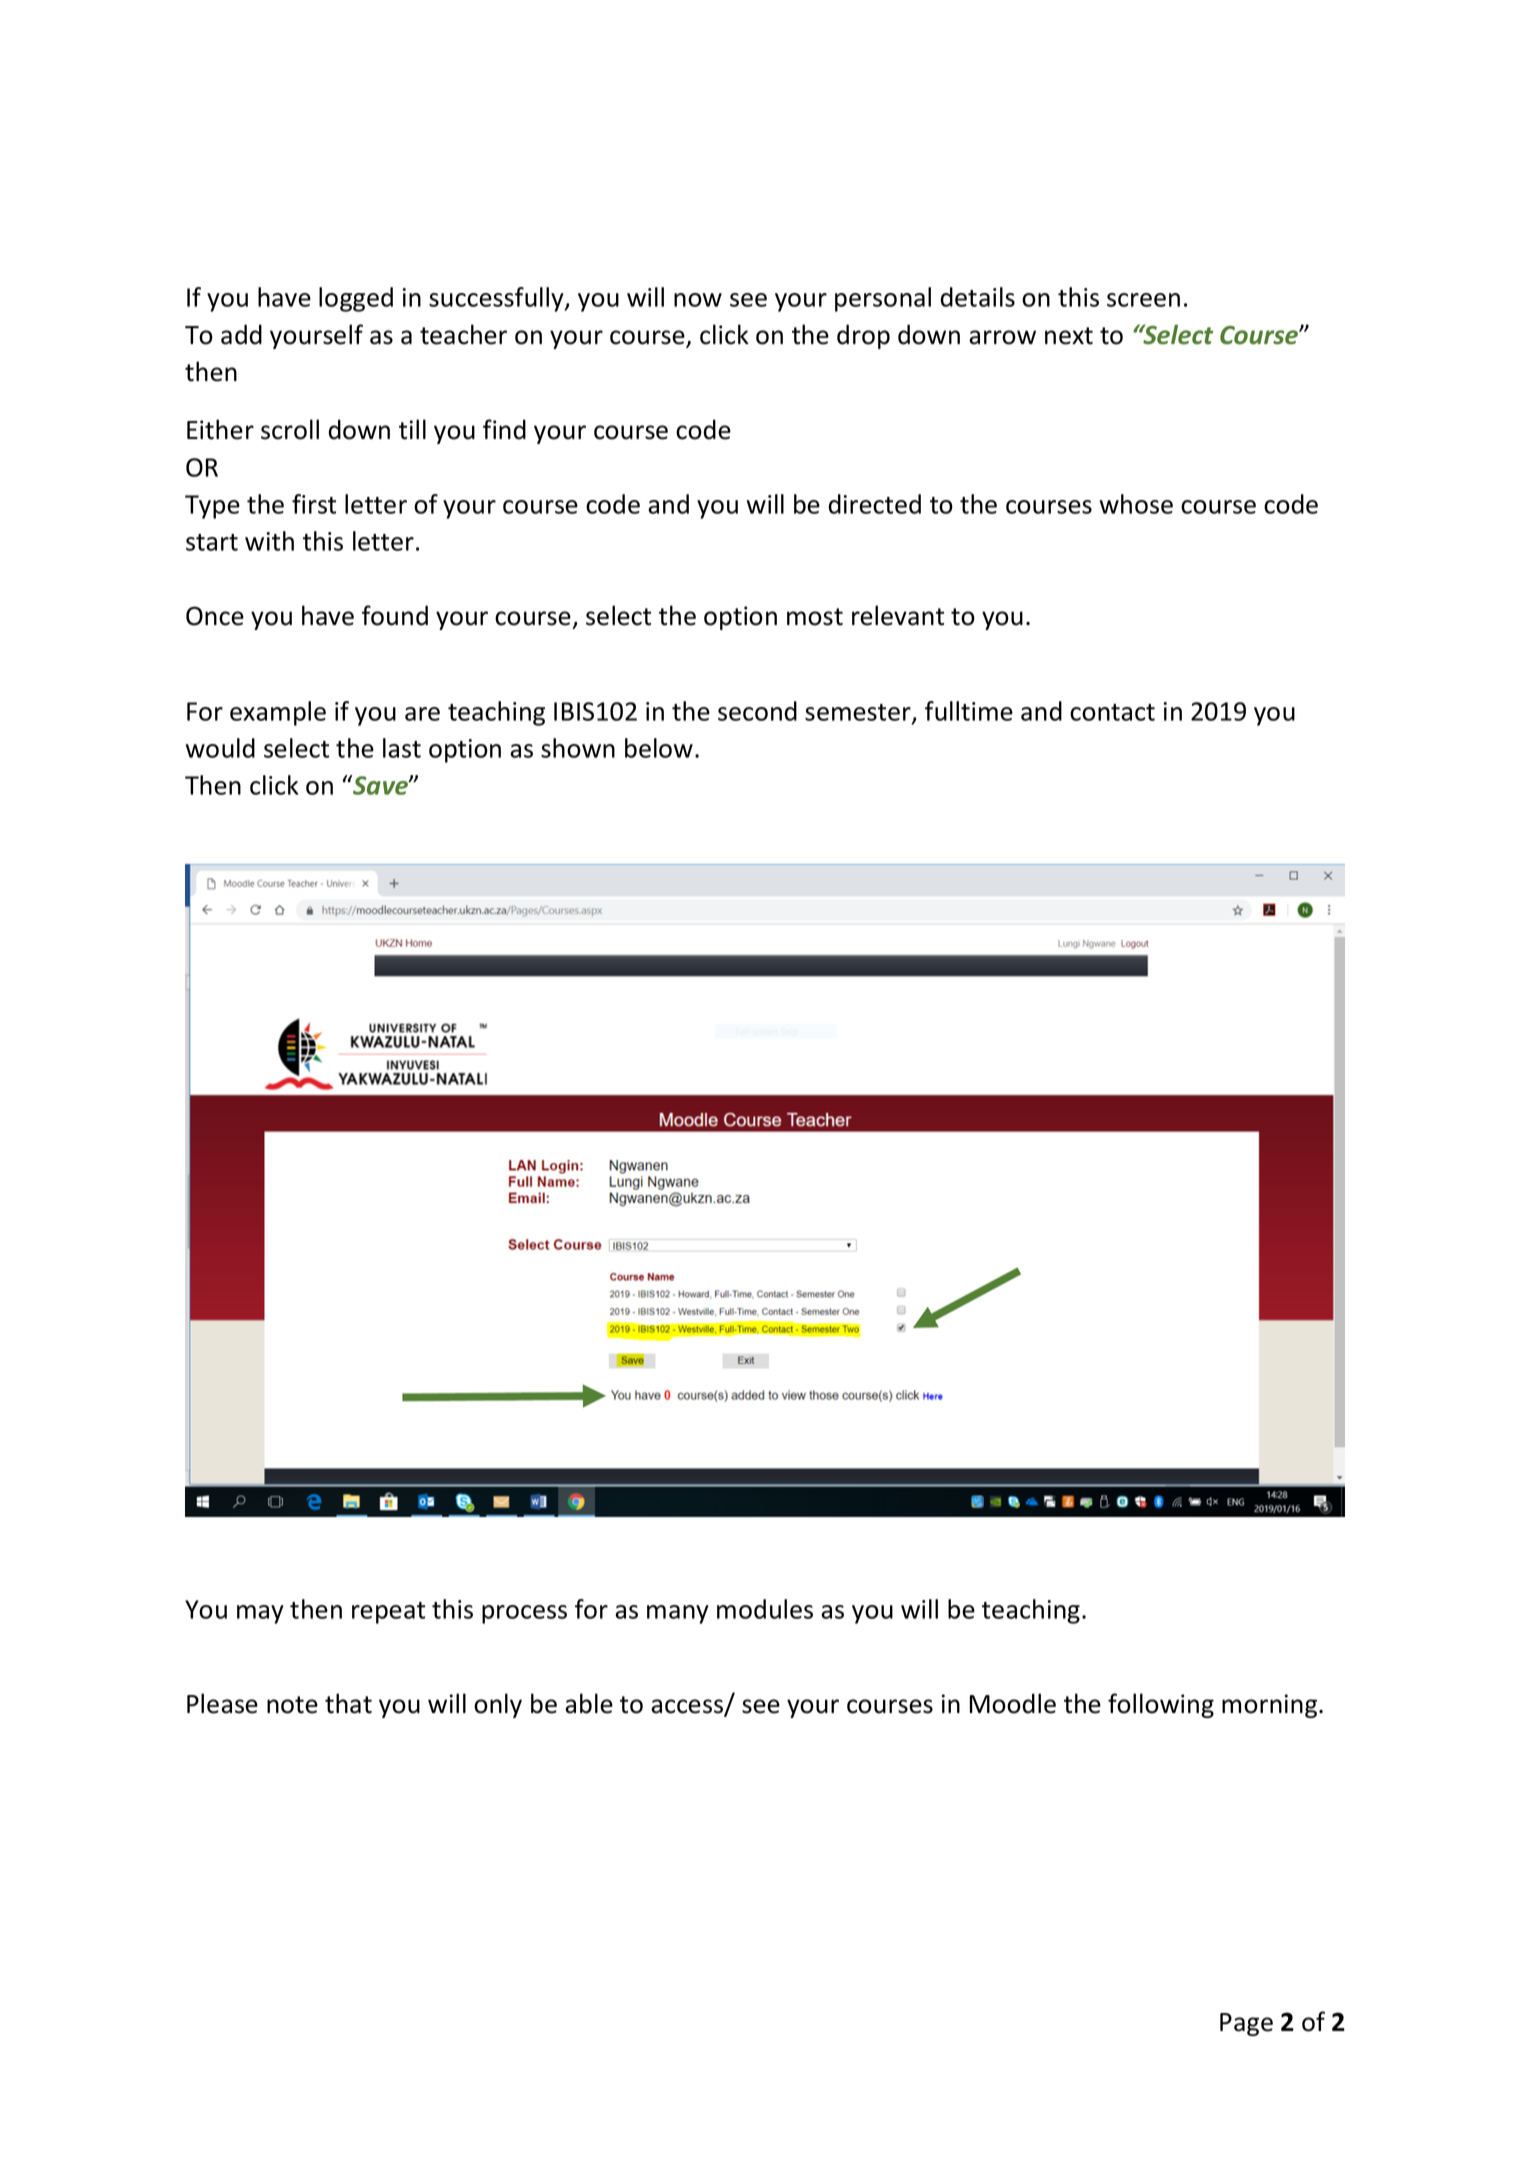 The width and height of the page is (1530, 2164). Describe the element at coordinates (1246, 2024) in the page. I see `Page` at that location.
